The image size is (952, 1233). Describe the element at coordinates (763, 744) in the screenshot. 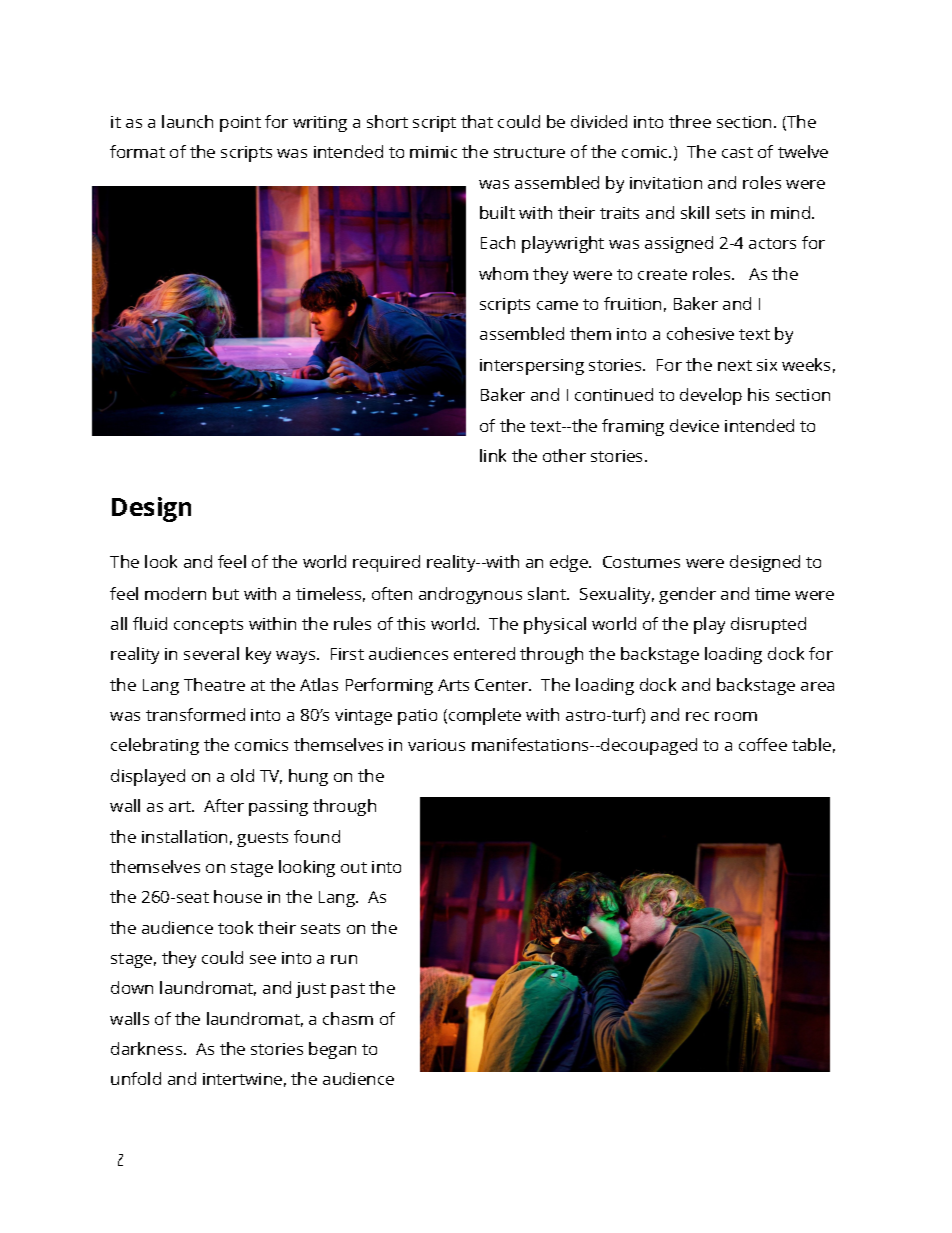

I see `coffee` at that location.
